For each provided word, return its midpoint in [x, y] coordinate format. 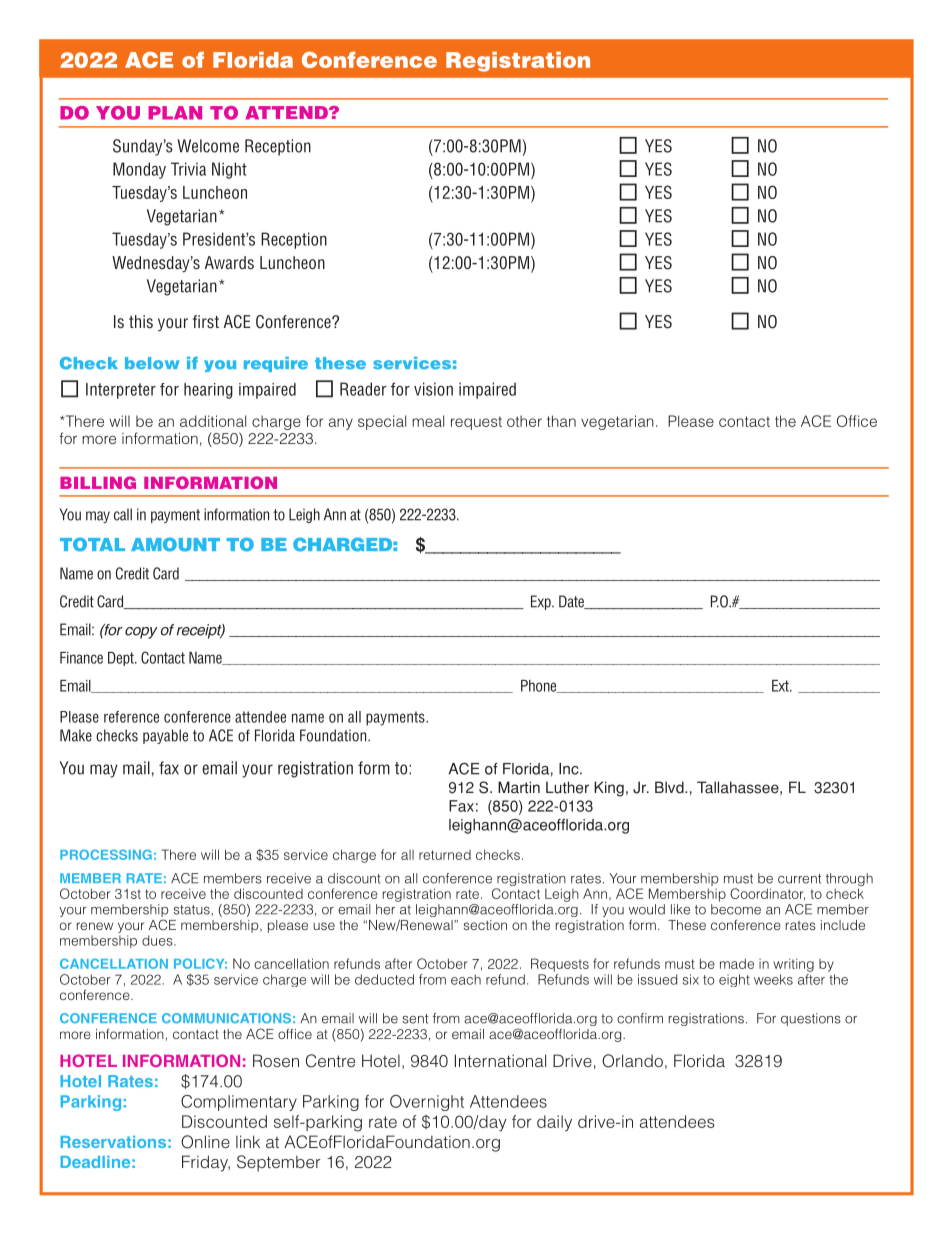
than [561, 421]
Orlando [632, 1061]
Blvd [670, 787]
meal [428, 421]
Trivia [188, 169]
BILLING [98, 482]
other [524, 421]
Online [205, 1142]
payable [165, 736]
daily [554, 1123]
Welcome [208, 146]
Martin [519, 787]
